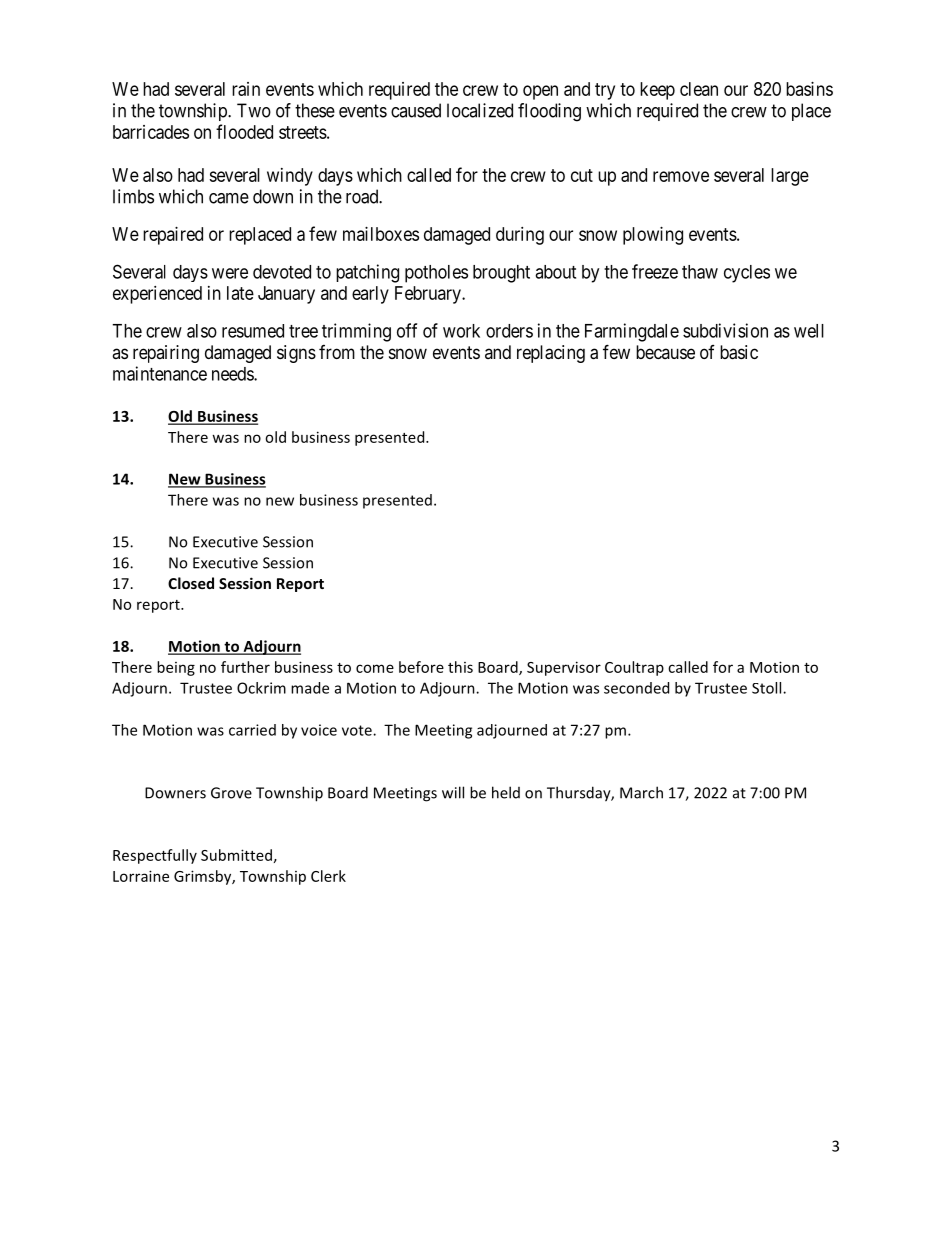  I want to click on Stoll, so click(768, 688).
